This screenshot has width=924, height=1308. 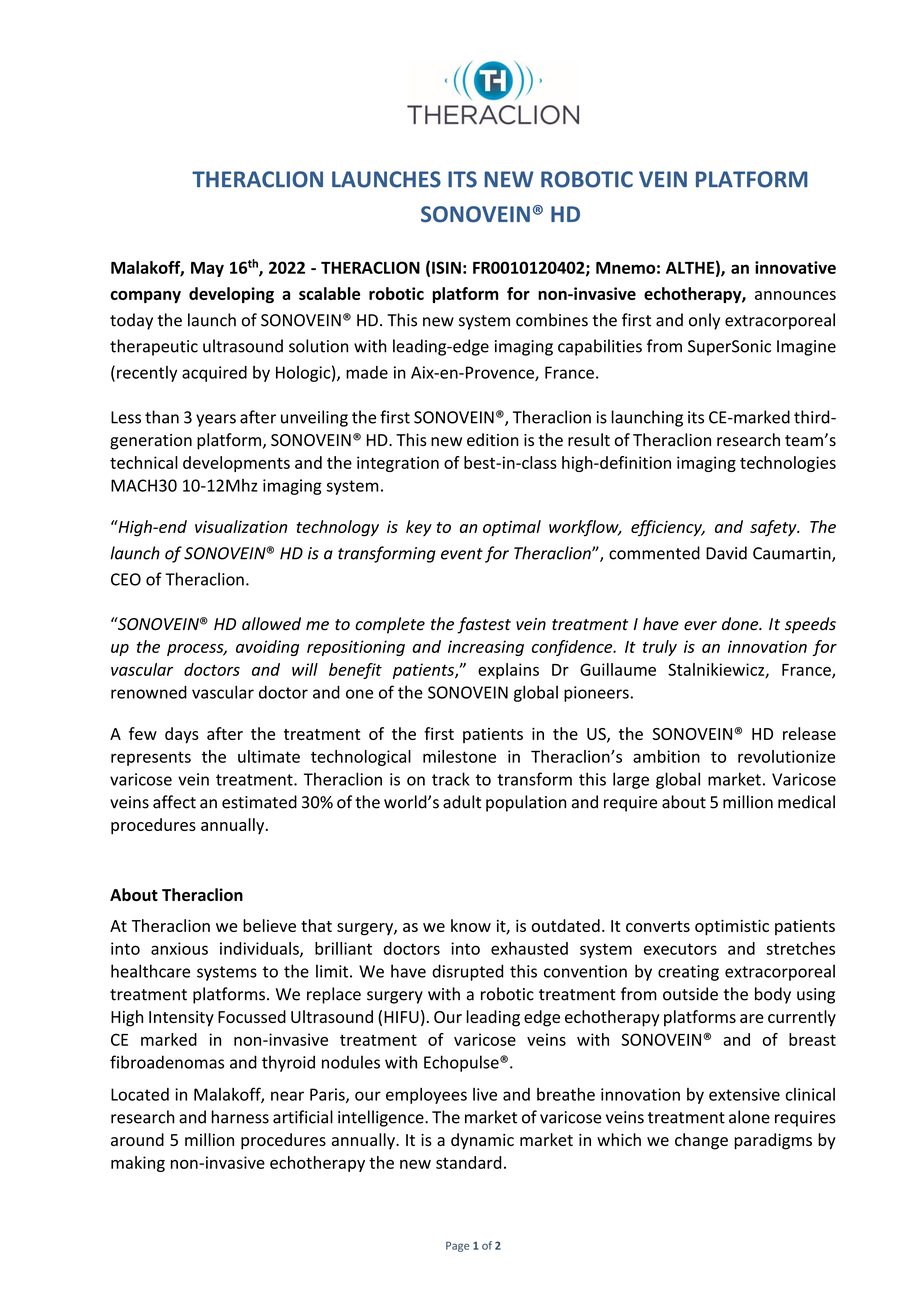 What do you see at coordinates (138, 1164) in the screenshot?
I see `making` at bounding box center [138, 1164].
